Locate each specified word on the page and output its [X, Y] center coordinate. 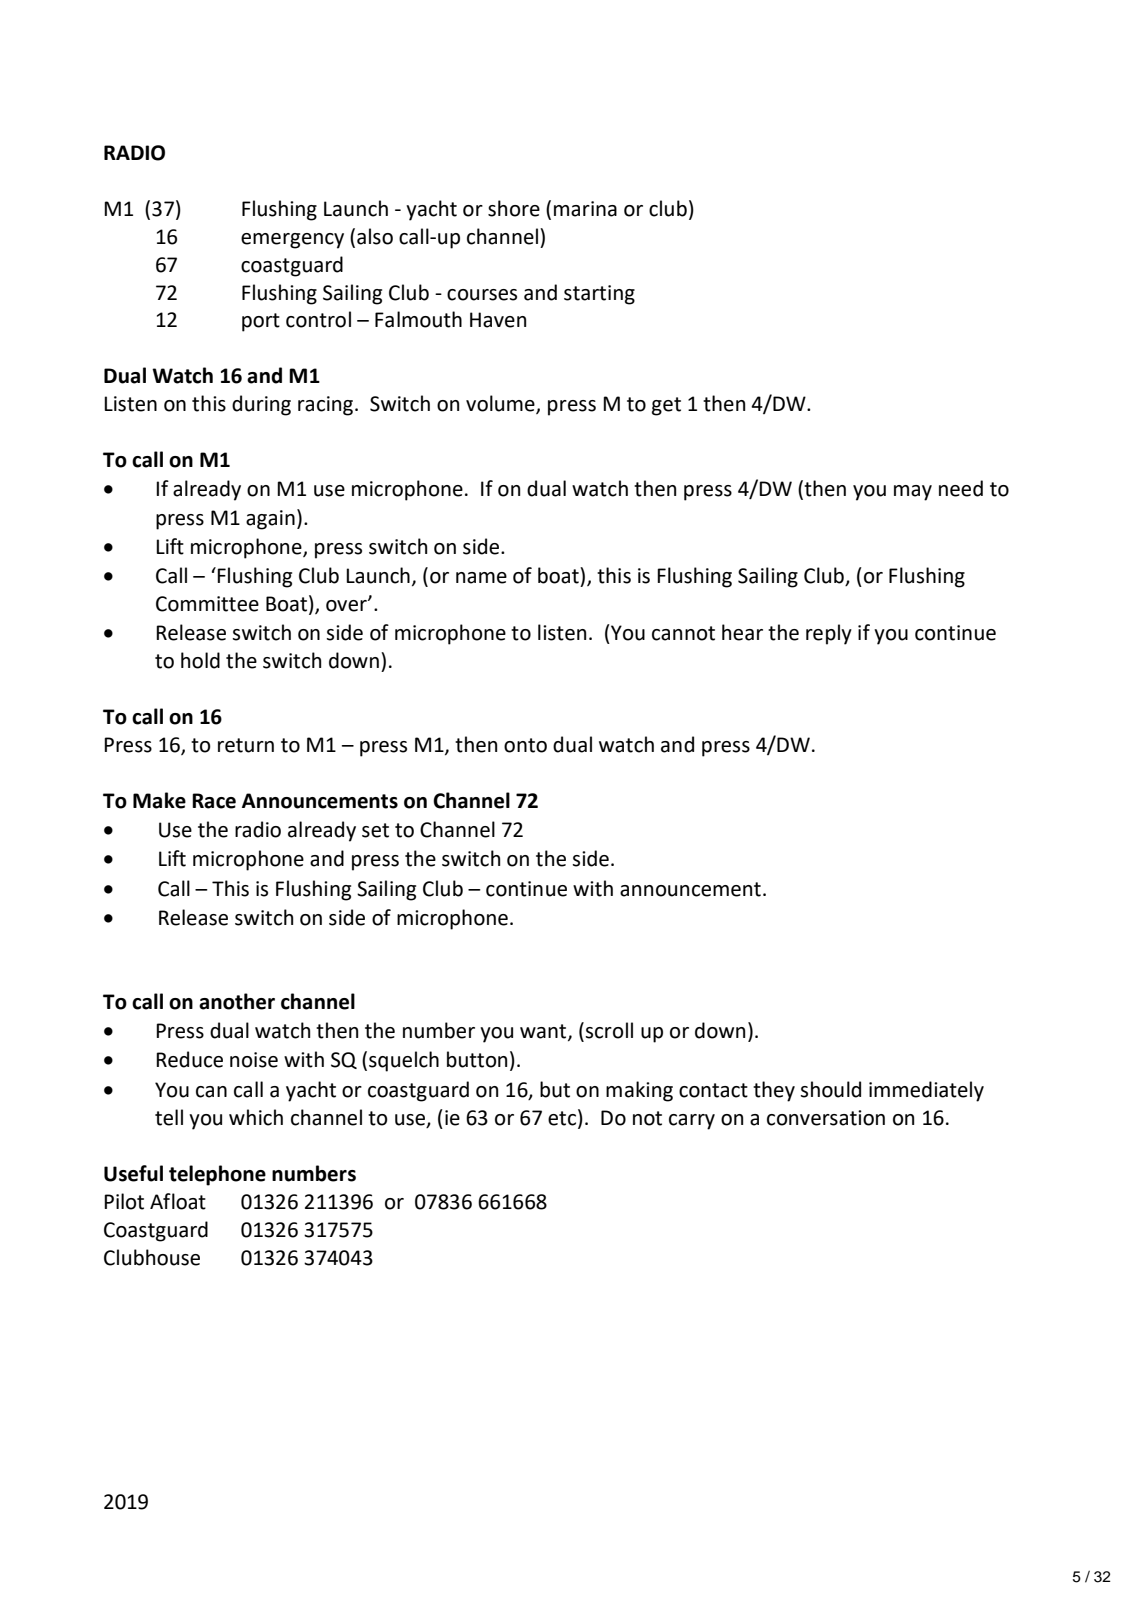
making [639, 1091]
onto [525, 745]
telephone [217, 1175]
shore [514, 208]
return [246, 745]
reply [829, 634]
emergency [292, 241]
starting [599, 295]
